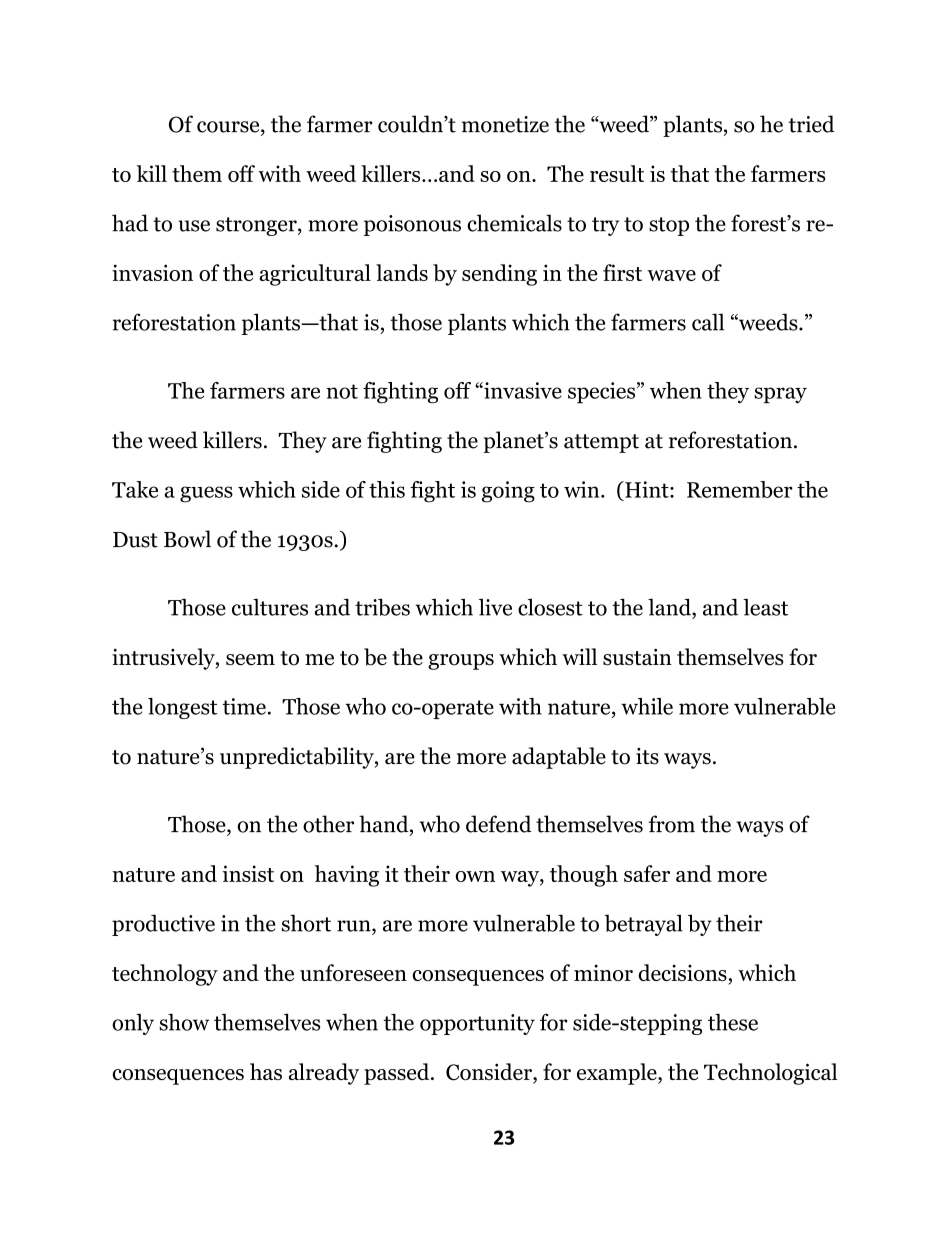  Describe the element at coordinates (477, 1024) in the page. I see `opportunity` at that location.
